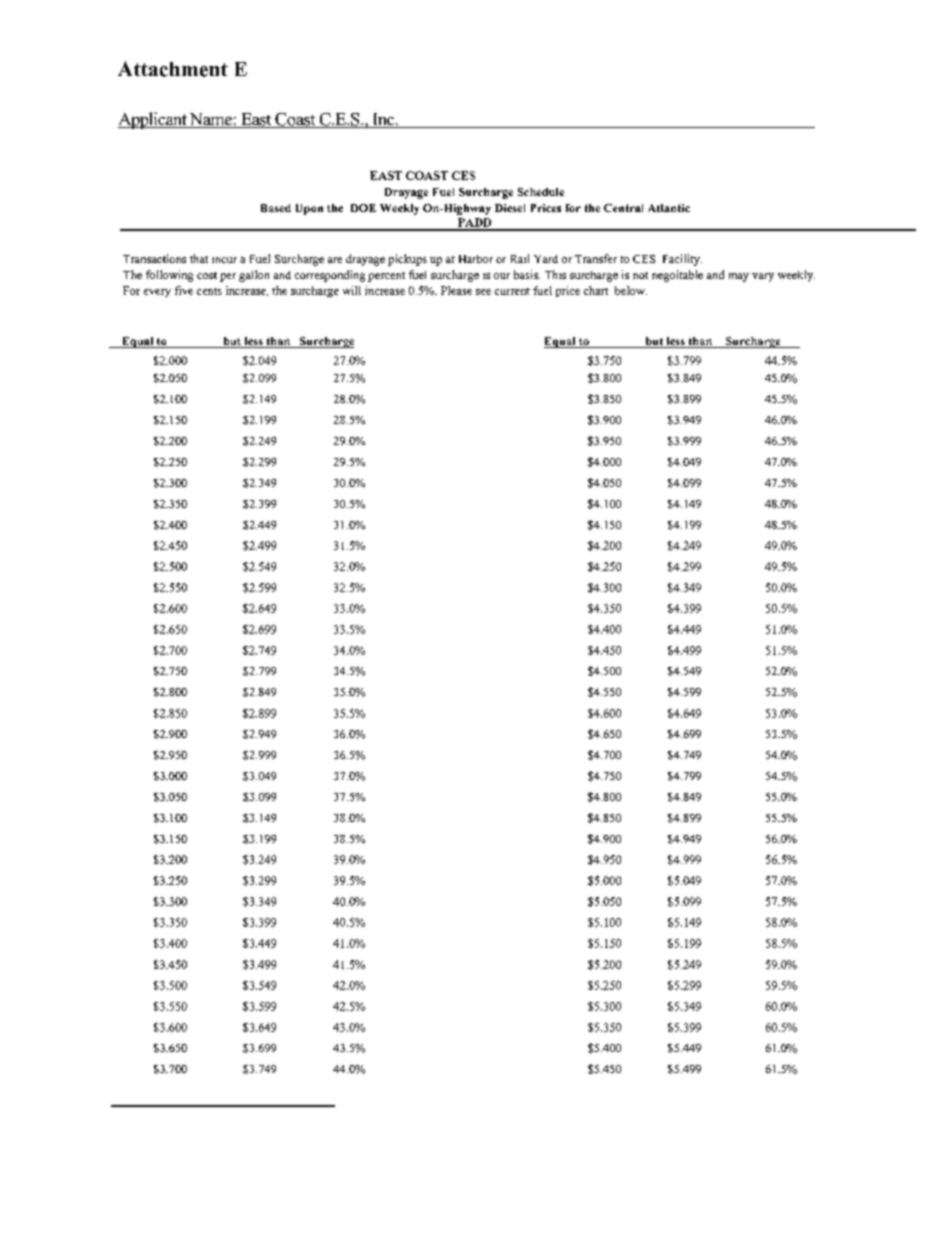  Describe the element at coordinates (456, 290) in the screenshot. I see `Please` at that location.
